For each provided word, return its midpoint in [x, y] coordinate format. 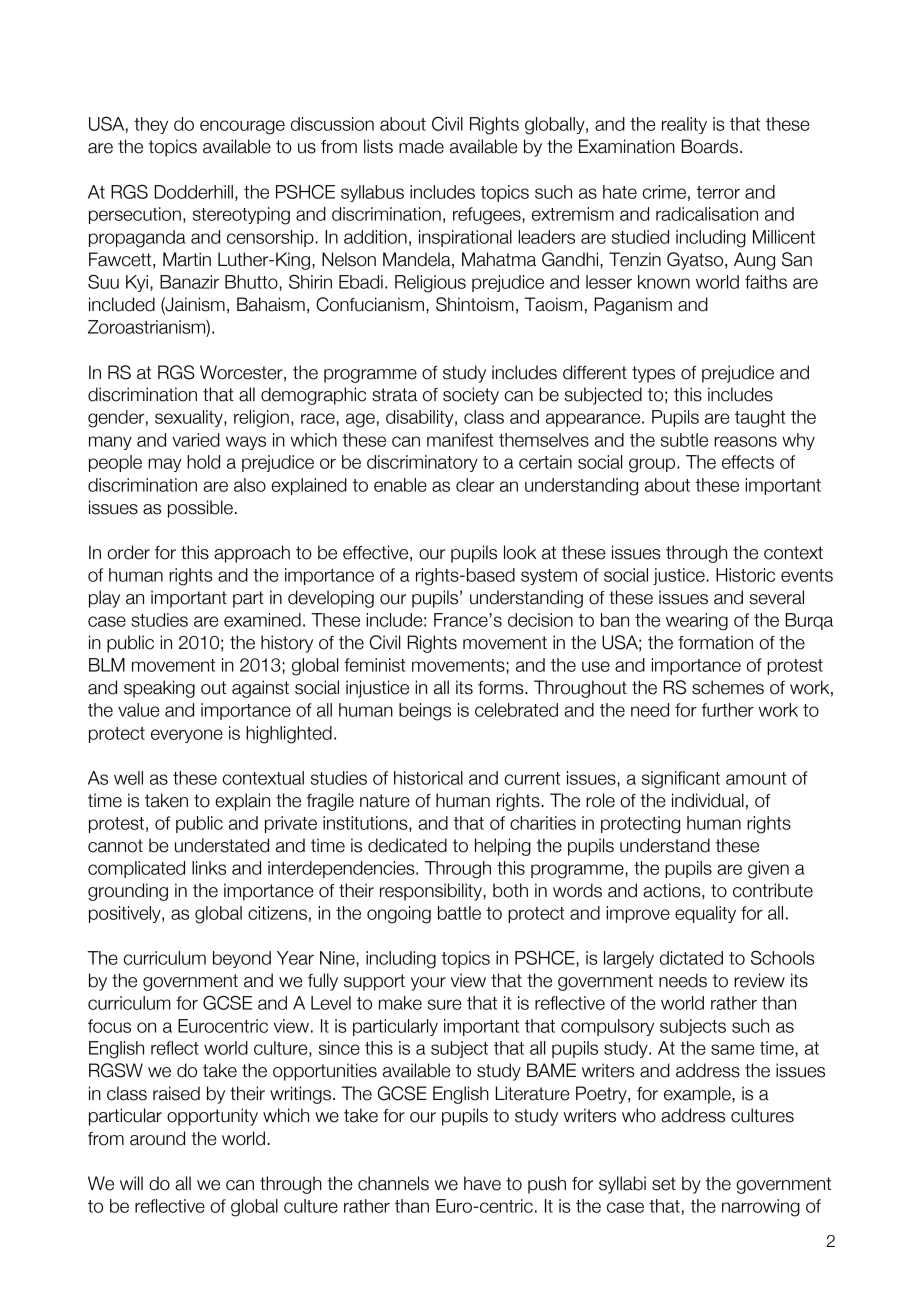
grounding [128, 892]
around [157, 1138]
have [482, 1183]
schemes [728, 687]
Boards [710, 146]
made [421, 146]
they [151, 125]
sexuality [190, 418]
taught [760, 419]
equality [705, 914]
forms [502, 688]
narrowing [761, 1208]
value [138, 710]
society [471, 396]
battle [459, 913]
